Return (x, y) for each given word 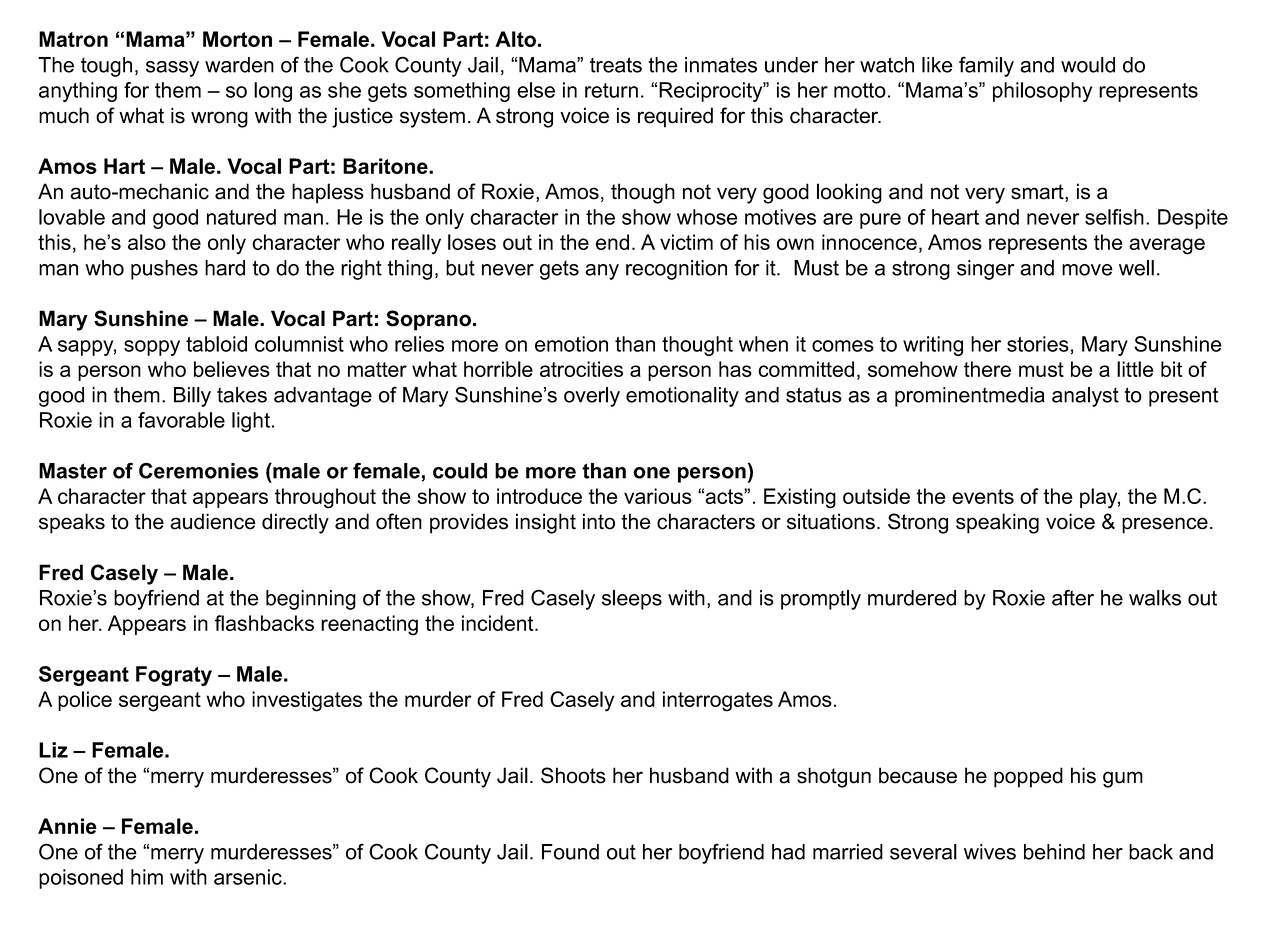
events (983, 496)
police (85, 701)
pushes (164, 270)
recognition (676, 270)
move (1087, 270)
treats (616, 65)
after (1073, 597)
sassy (172, 69)
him (147, 877)
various (658, 496)
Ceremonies (199, 470)
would (1088, 65)
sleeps (632, 600)
